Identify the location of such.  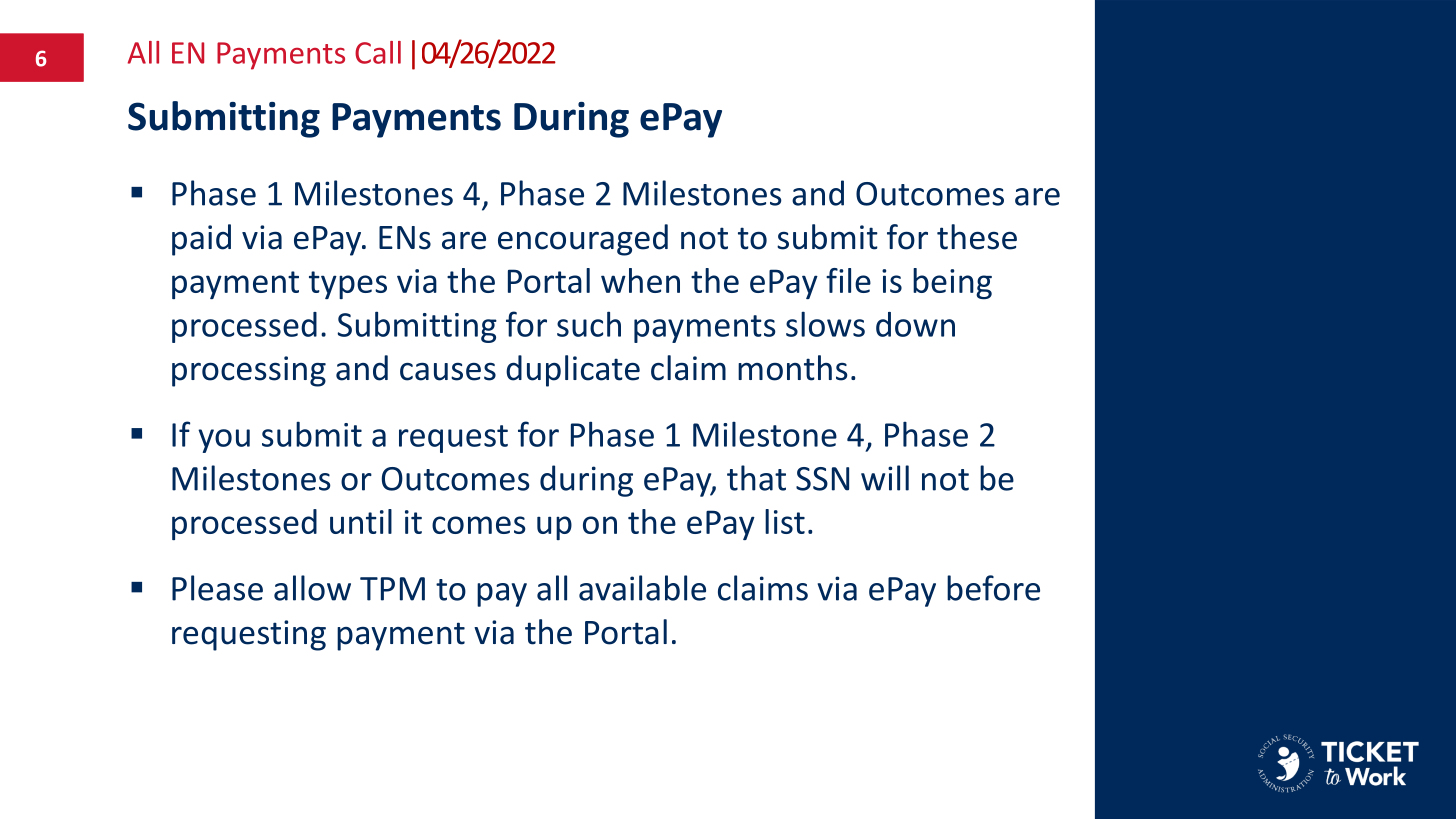
(589, 324).
